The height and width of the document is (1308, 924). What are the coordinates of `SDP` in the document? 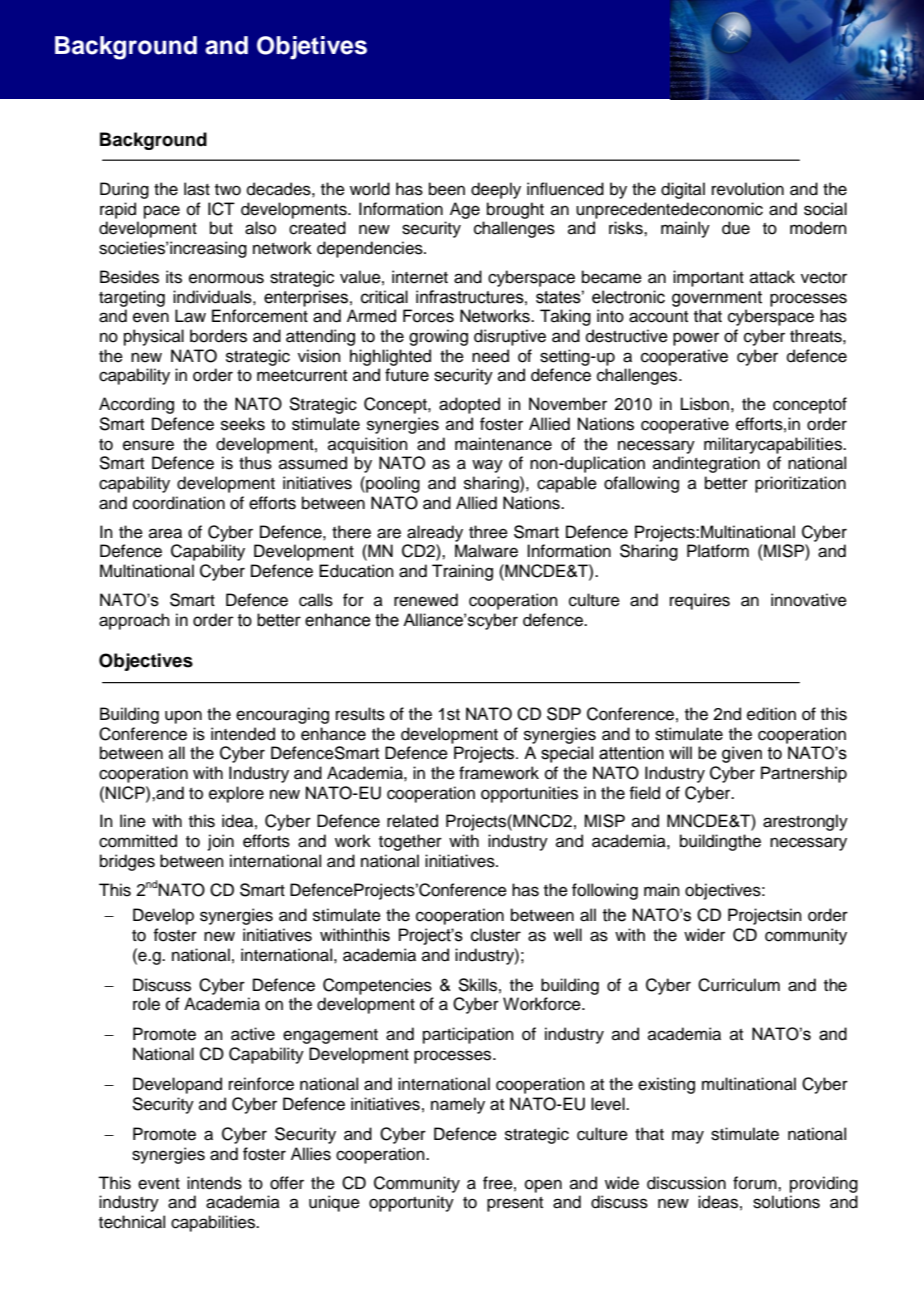 It's located at (564, 714).
